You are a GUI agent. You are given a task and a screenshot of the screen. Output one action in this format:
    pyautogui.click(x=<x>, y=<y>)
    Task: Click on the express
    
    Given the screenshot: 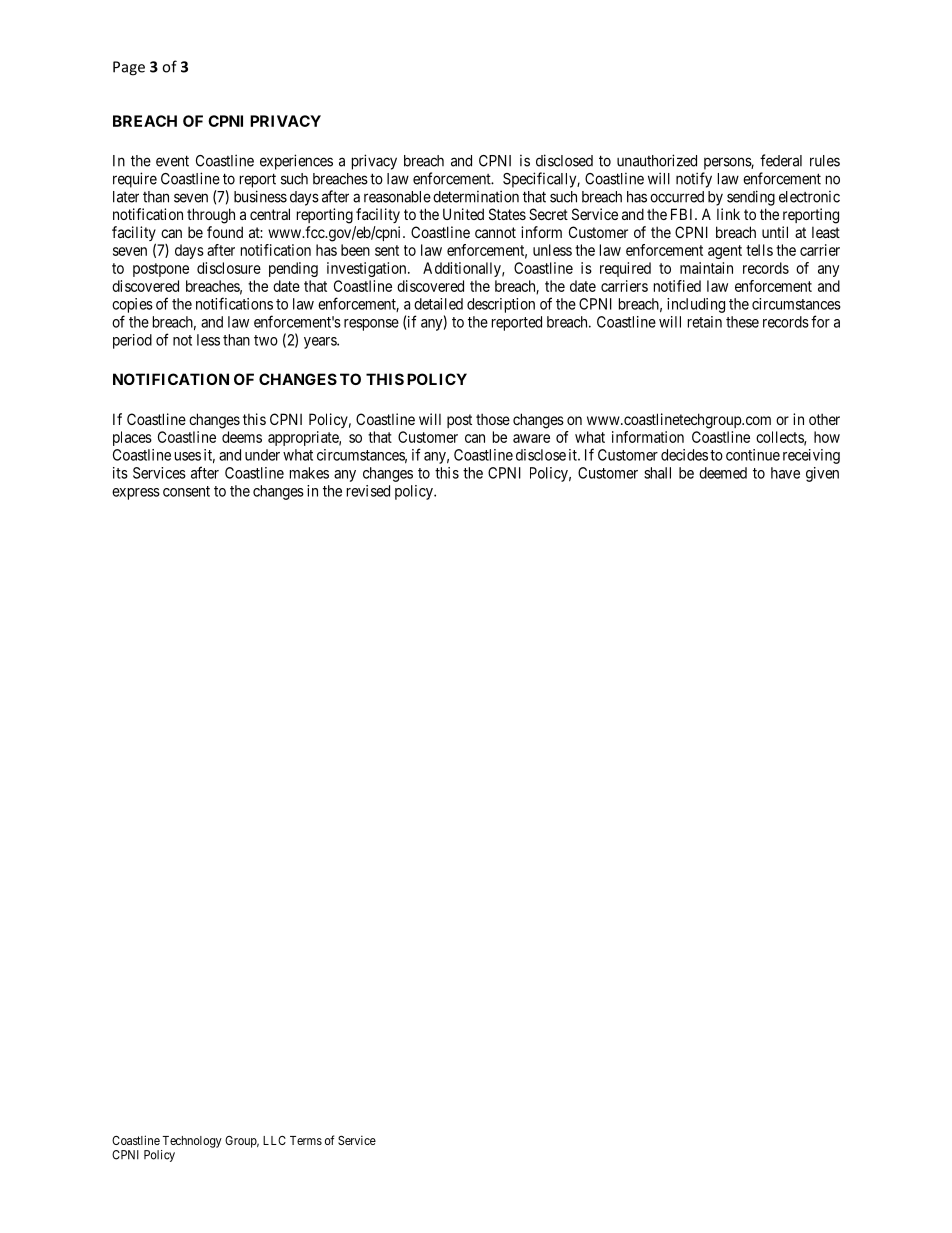 What is the action you would take?
    pyautogui.click(x=136, y=494)
